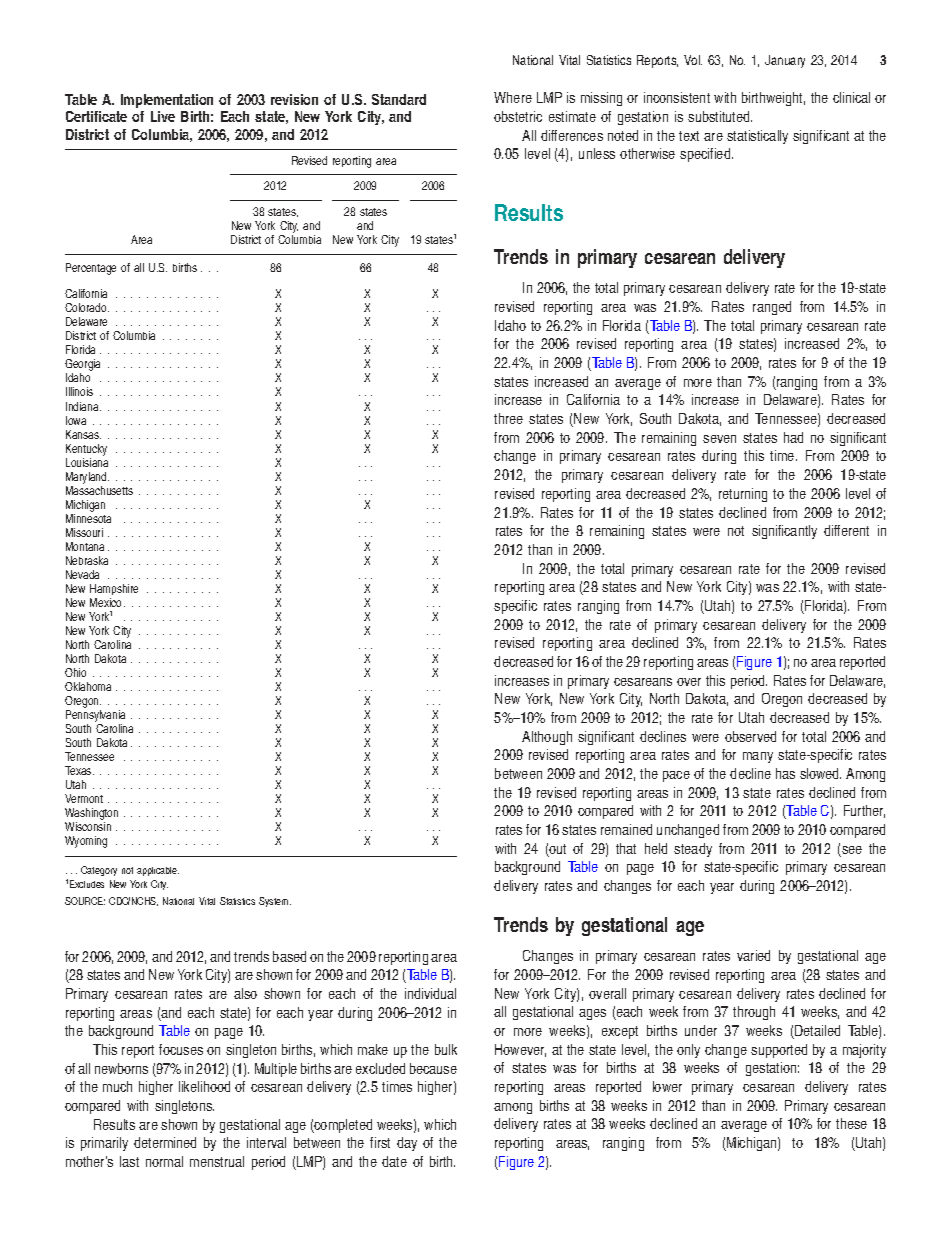 The height and width of the page is (1233, 952). What do you see at coordinates (82, 366) in the page?
I see `Georgia` at bounding box center [82, 366].
